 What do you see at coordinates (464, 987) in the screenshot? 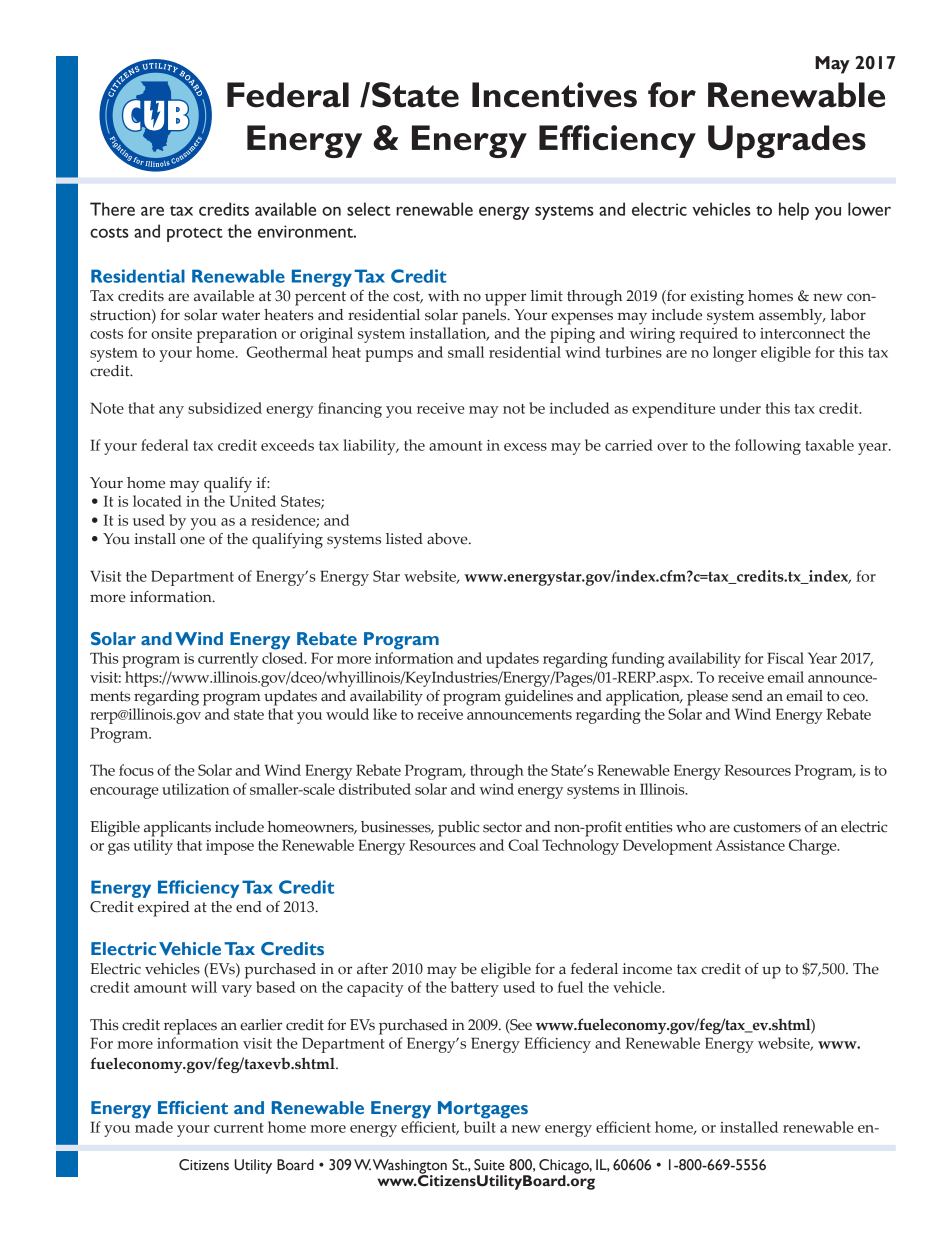
I see `batt` at bounding box center [464, 987].
